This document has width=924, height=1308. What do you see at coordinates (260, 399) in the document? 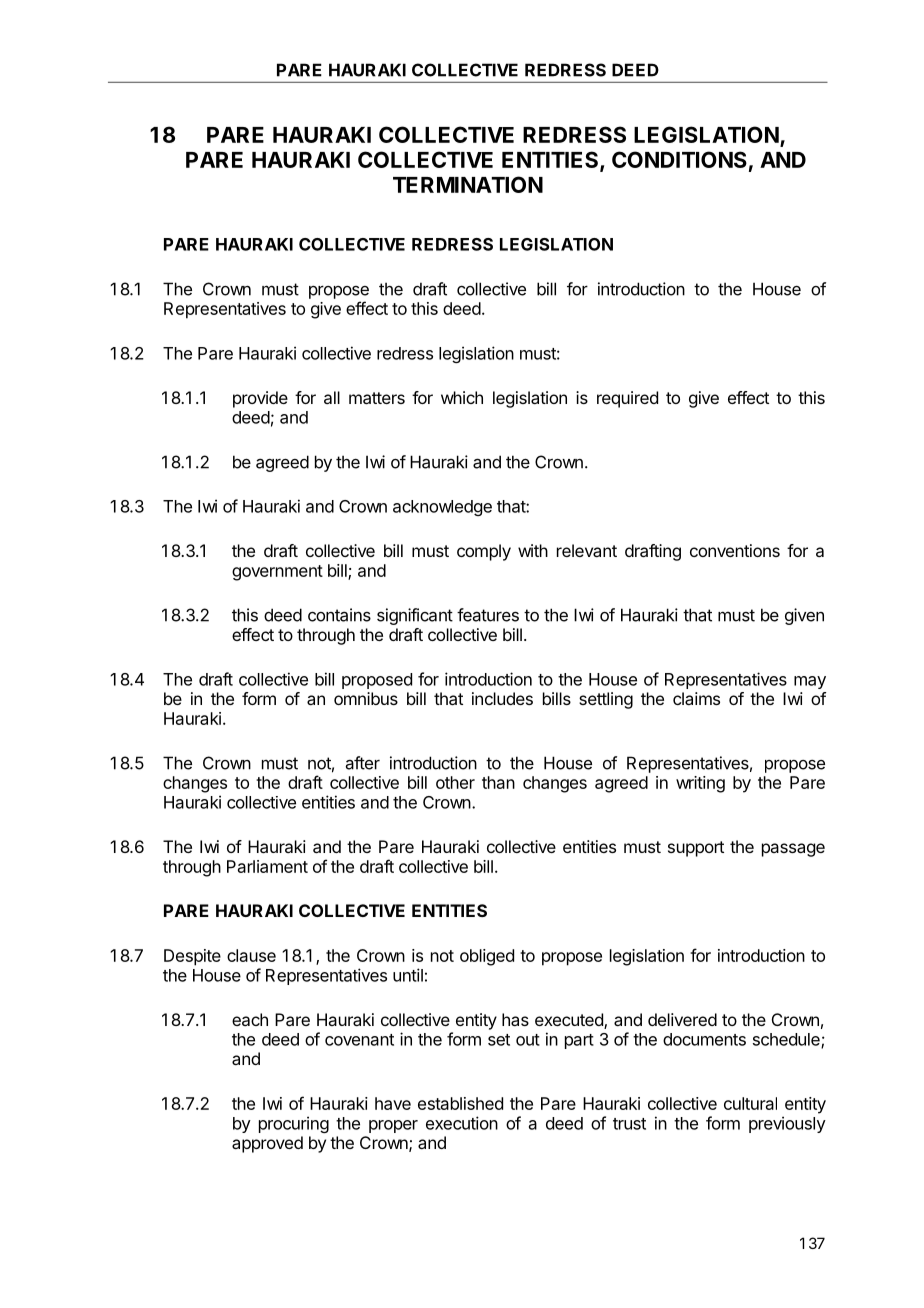
I see `provide` at bounding box center [260, 399].
